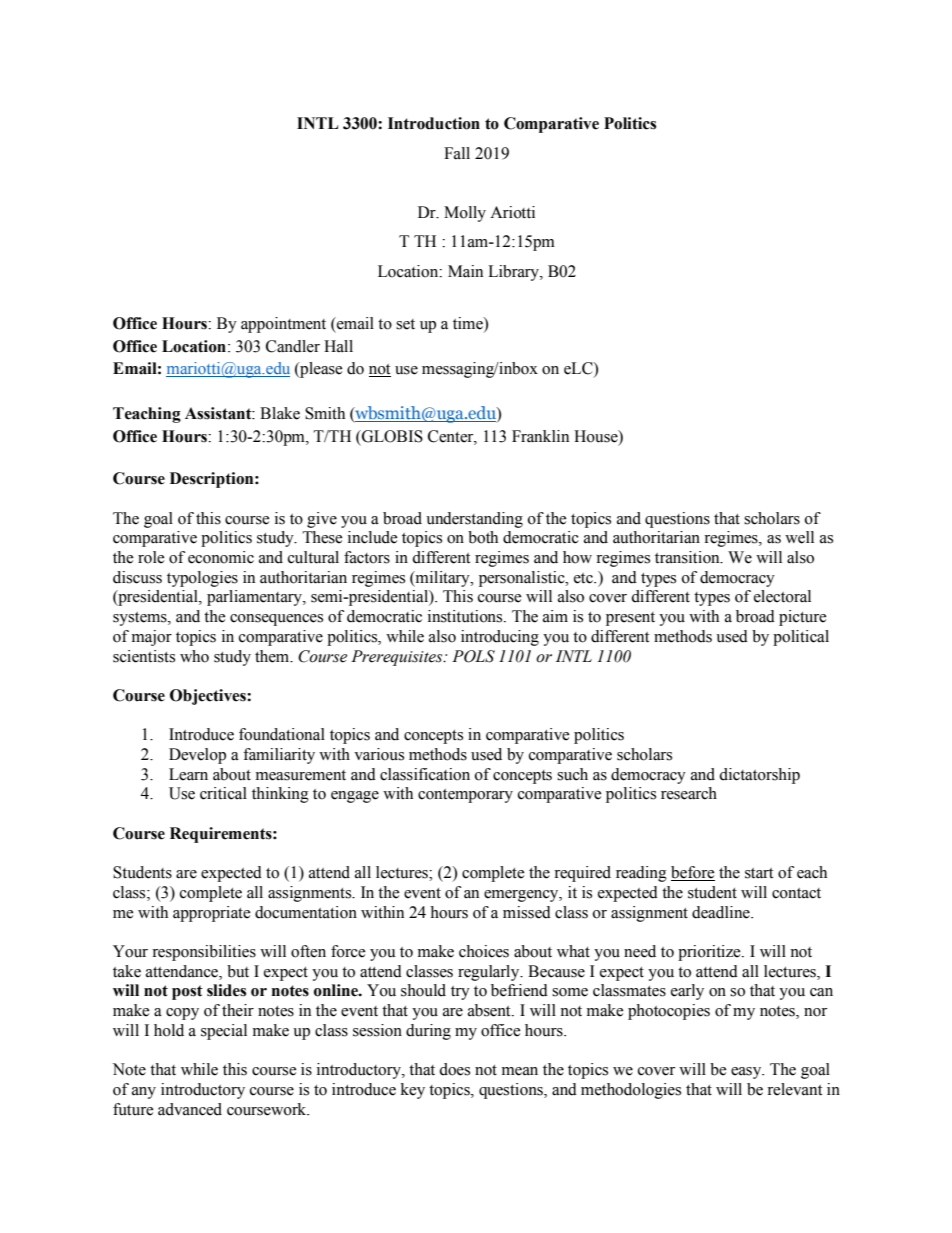 Image resolution: width=952 pixels, height=1233 pixels. Describe the element at coordinates (465, 214) in the page. I see `Molly` at that location.
